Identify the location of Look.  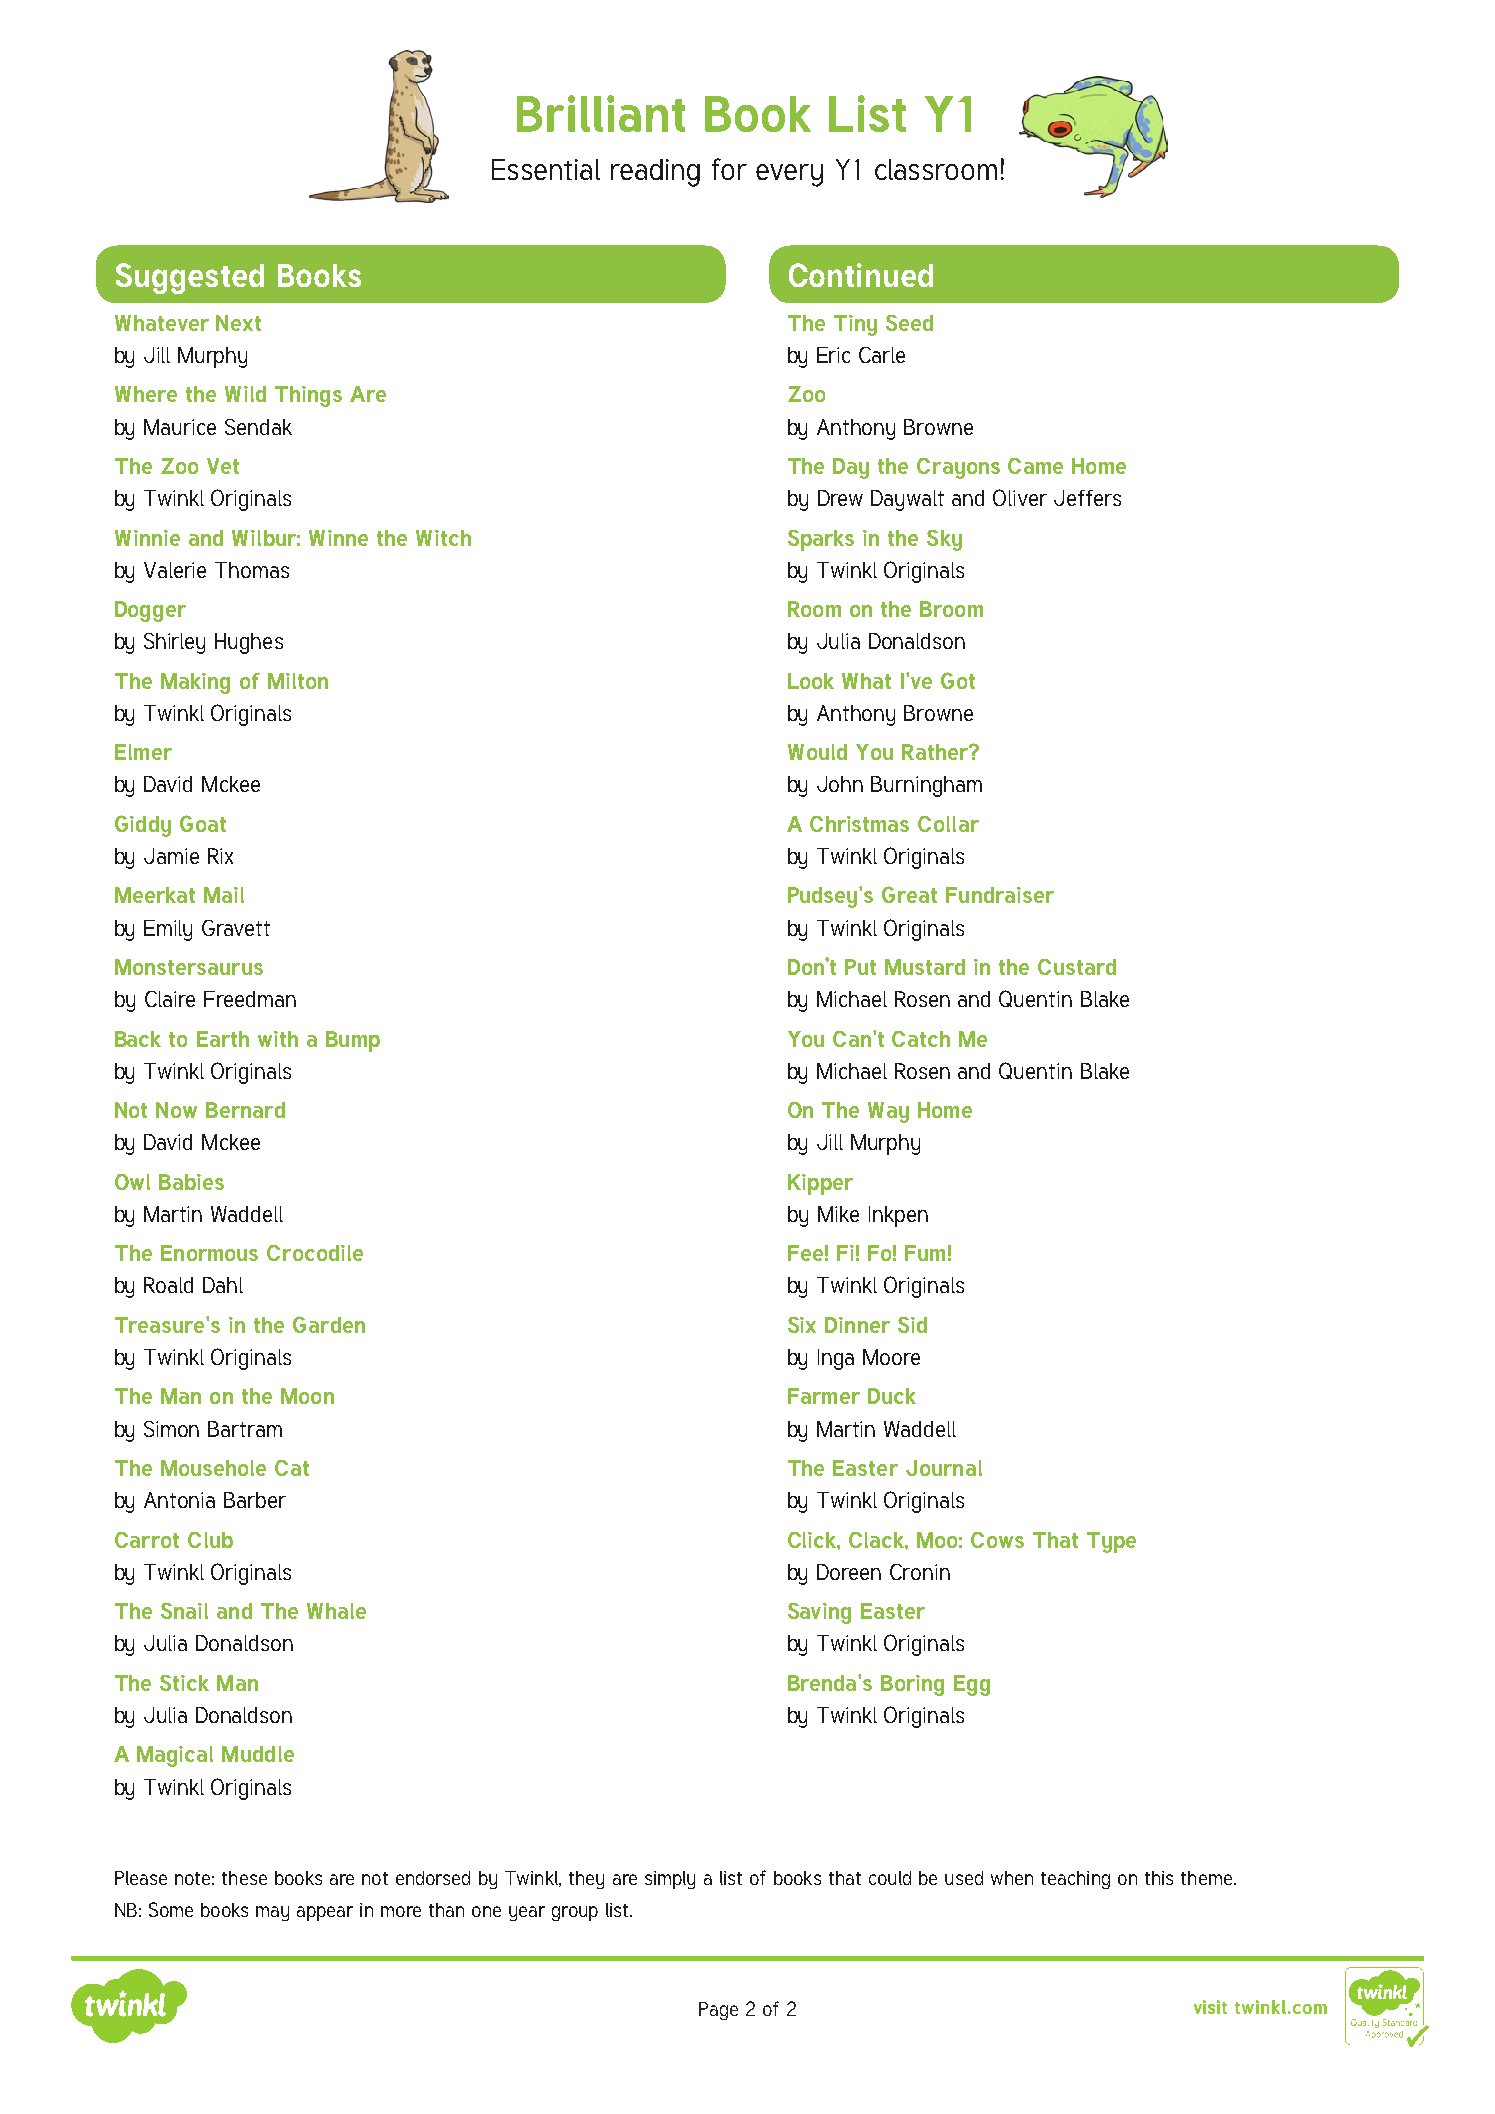
(811, 681).
